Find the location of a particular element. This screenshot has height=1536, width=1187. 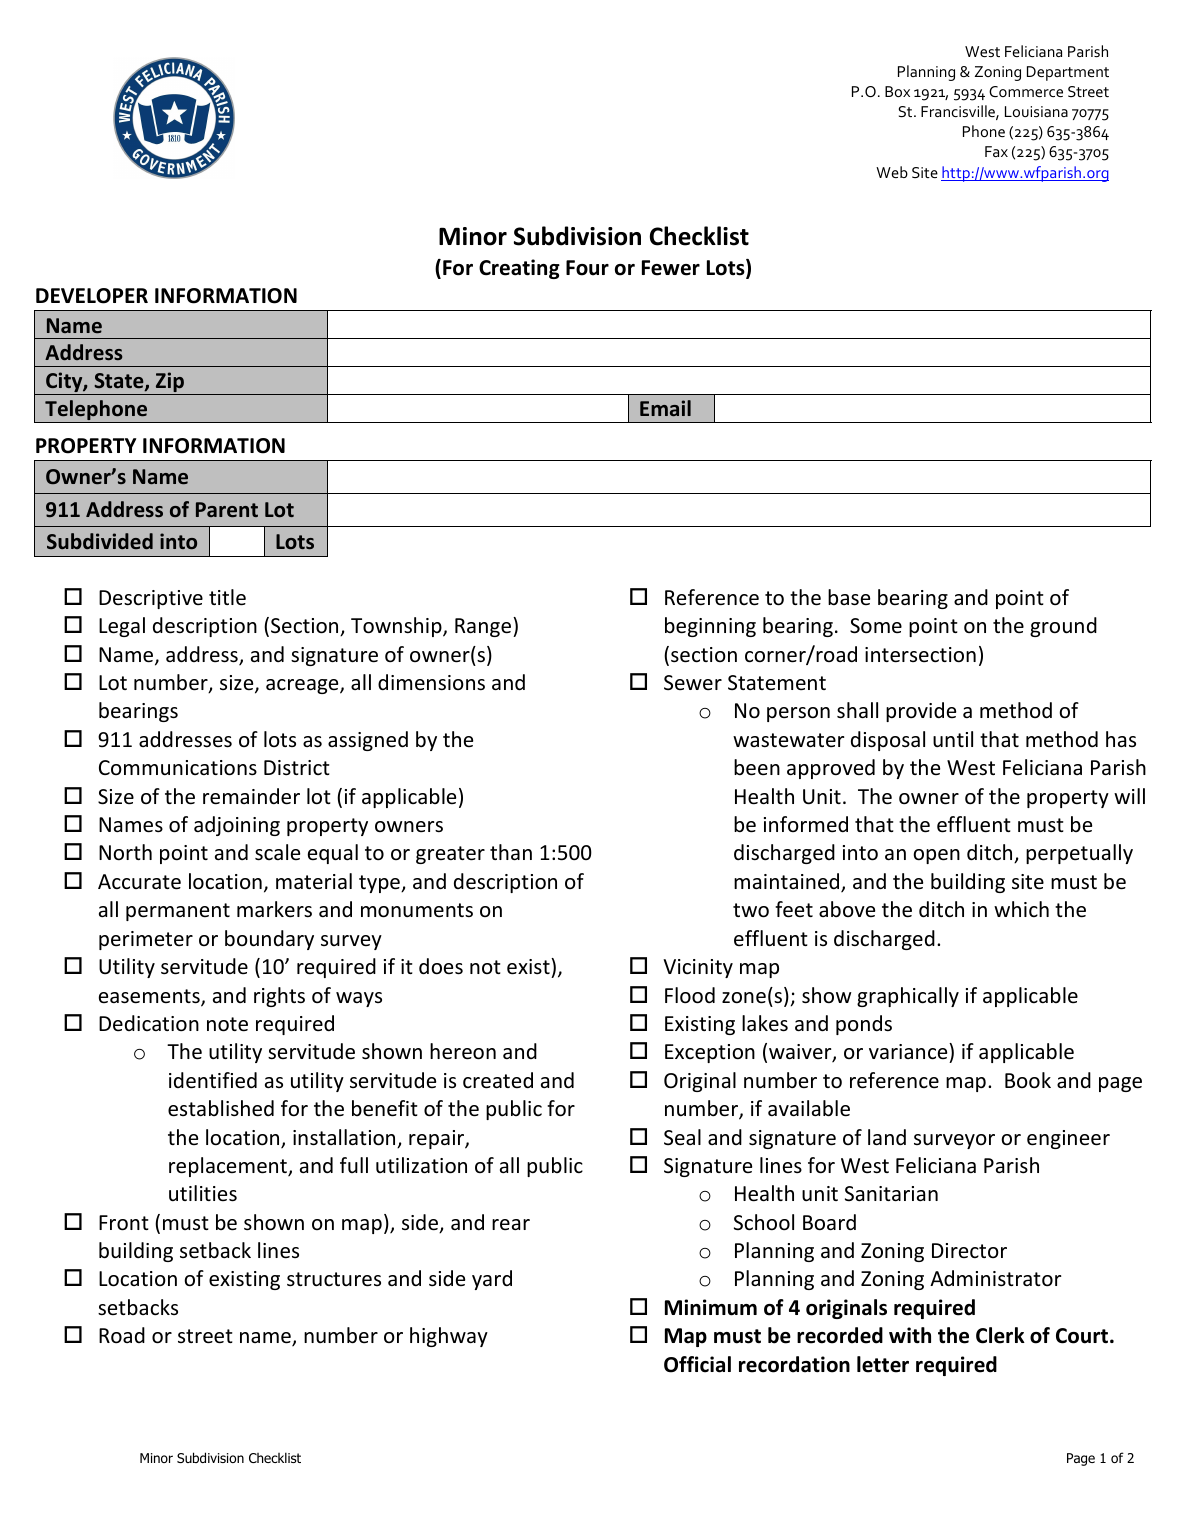

permanent is located at coordinates (178, 912).
